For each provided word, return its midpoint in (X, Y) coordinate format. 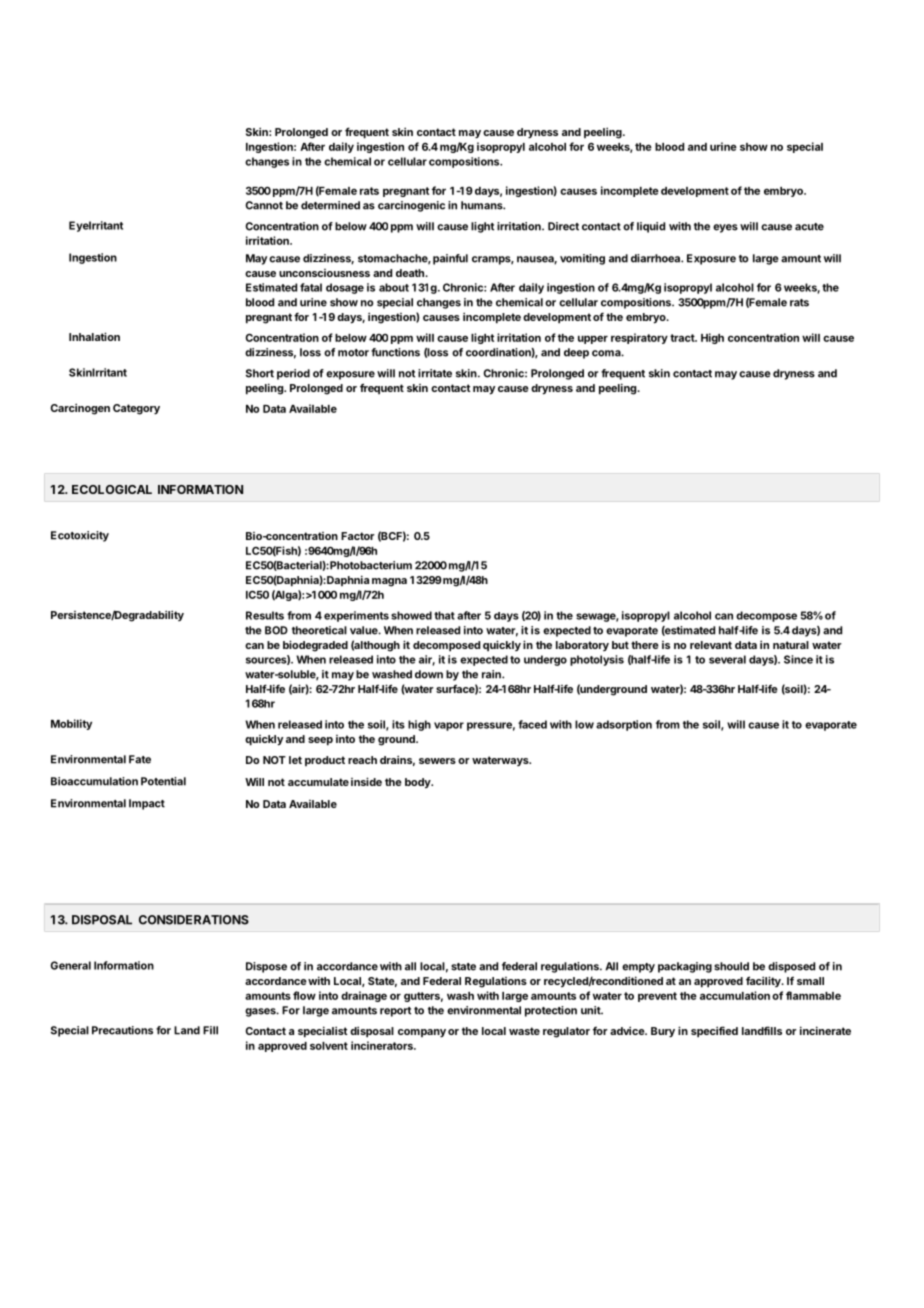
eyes (725, 228)
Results (265, 615)
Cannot (264, 205)
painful (450, 259)
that (444, 615)
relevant (711, 645)
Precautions (122, 1030)
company (422, 1033)
